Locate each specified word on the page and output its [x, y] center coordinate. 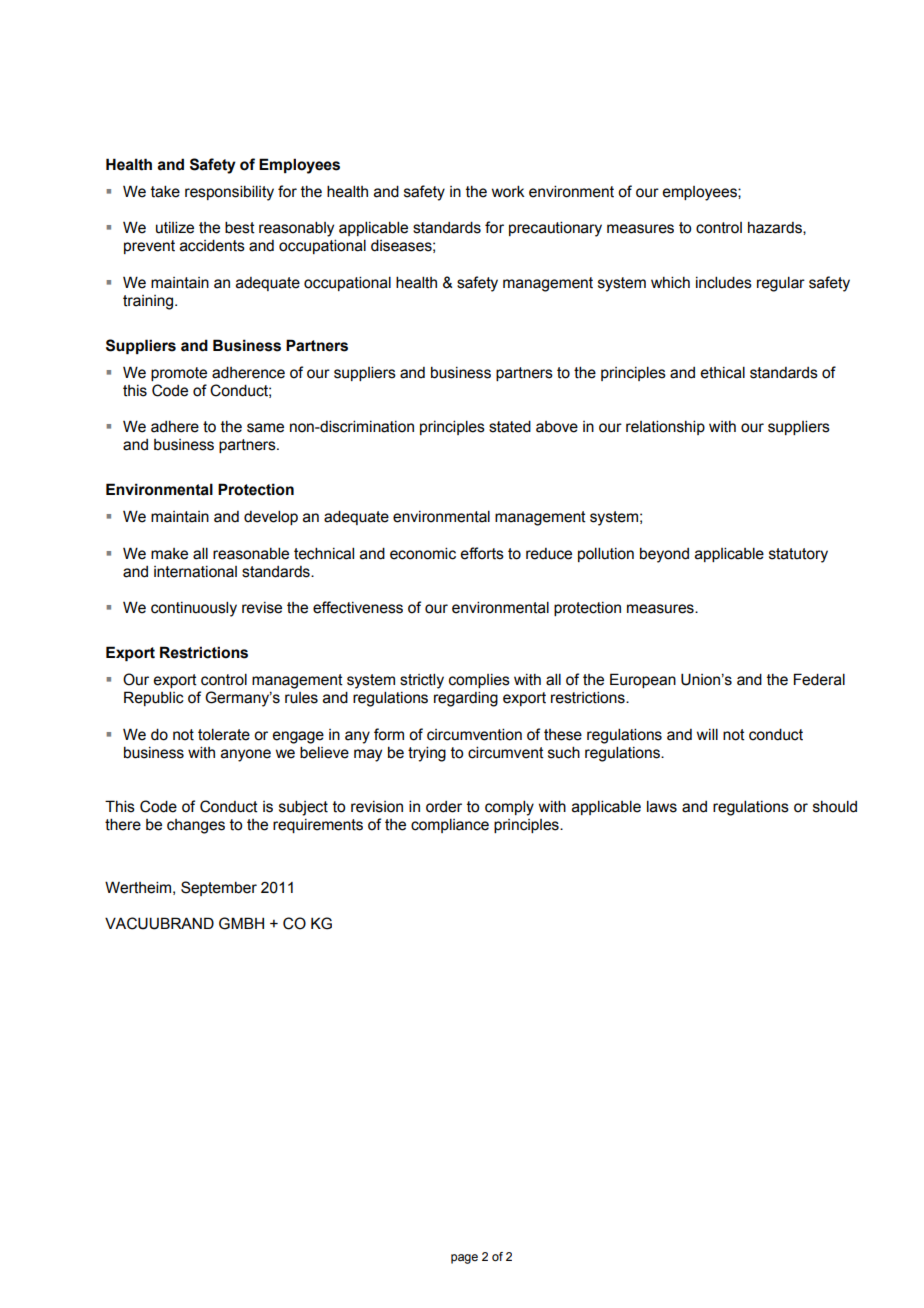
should [835, 806]
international [195, 572]
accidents [212, 245]
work [508, 191]
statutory [798, 555]
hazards [776, 228]
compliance [450, 825]
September [219, 888]
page [464, 1259]
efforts [482, 553]
